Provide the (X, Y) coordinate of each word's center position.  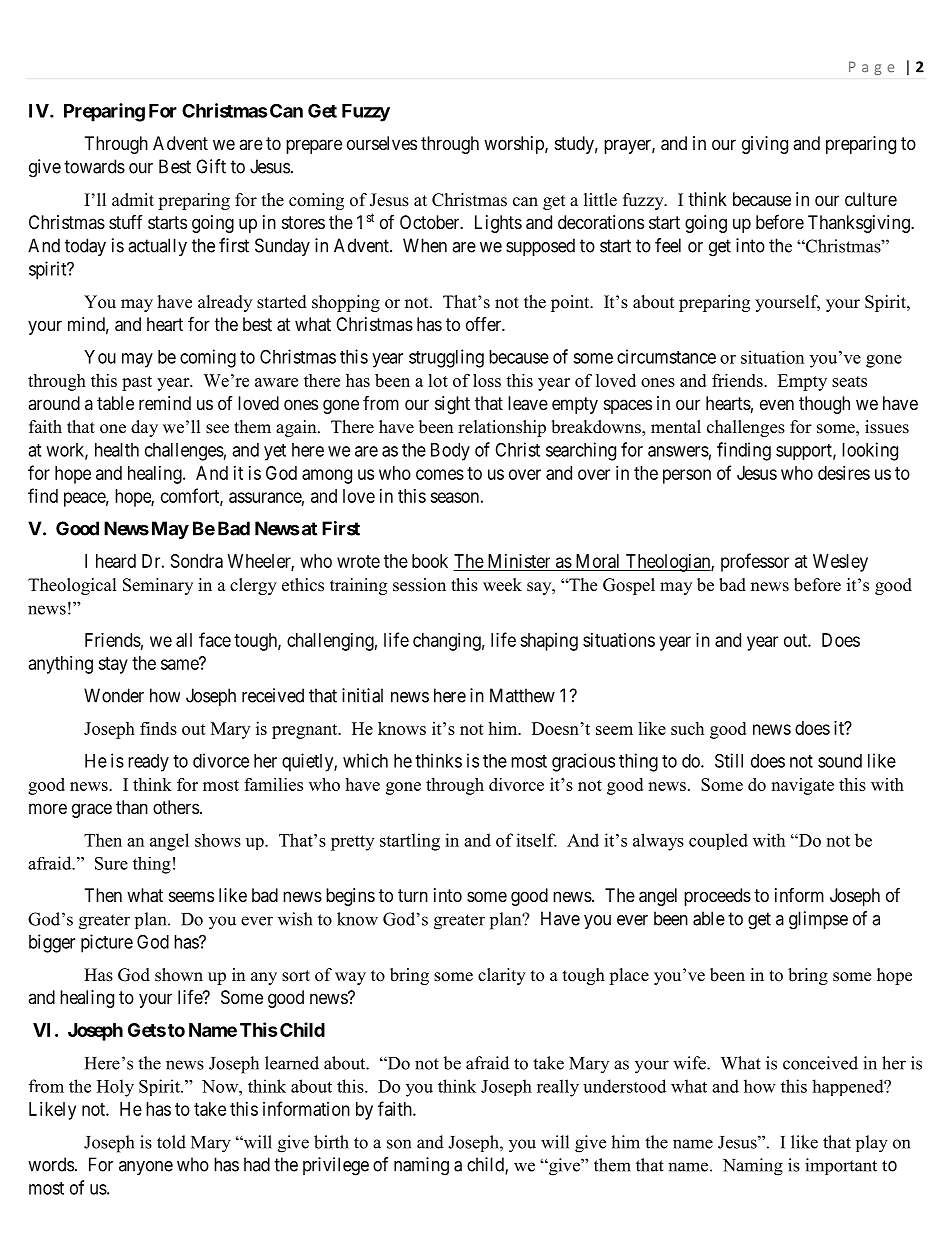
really (558, 1088)
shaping (549, 642)
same (180, 664)
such (687, 728)
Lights (498, 224)
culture (871, 199)
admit (133, 200)
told (171, 1142)
